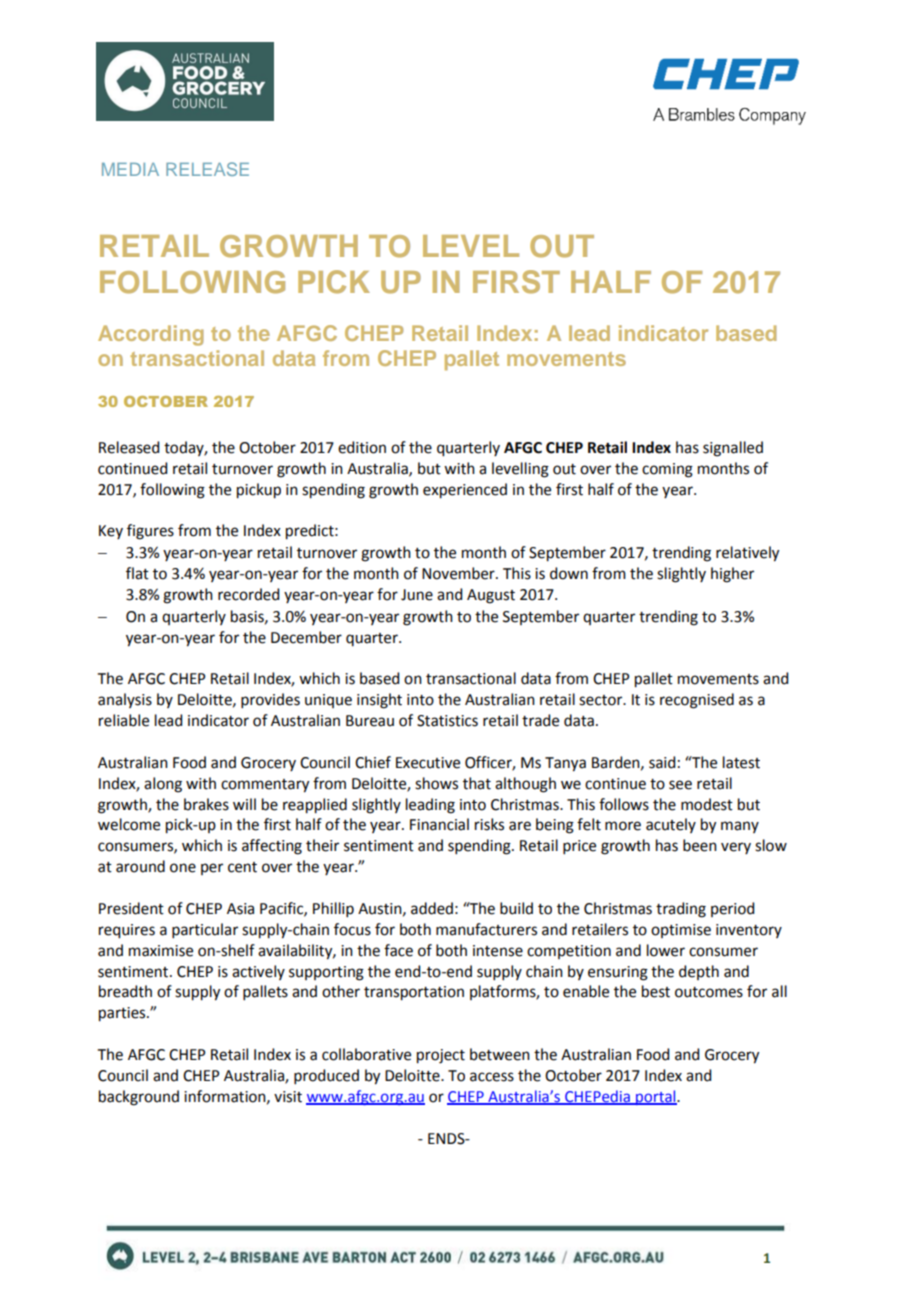  I want to click on recorded, so click(248, 594).
